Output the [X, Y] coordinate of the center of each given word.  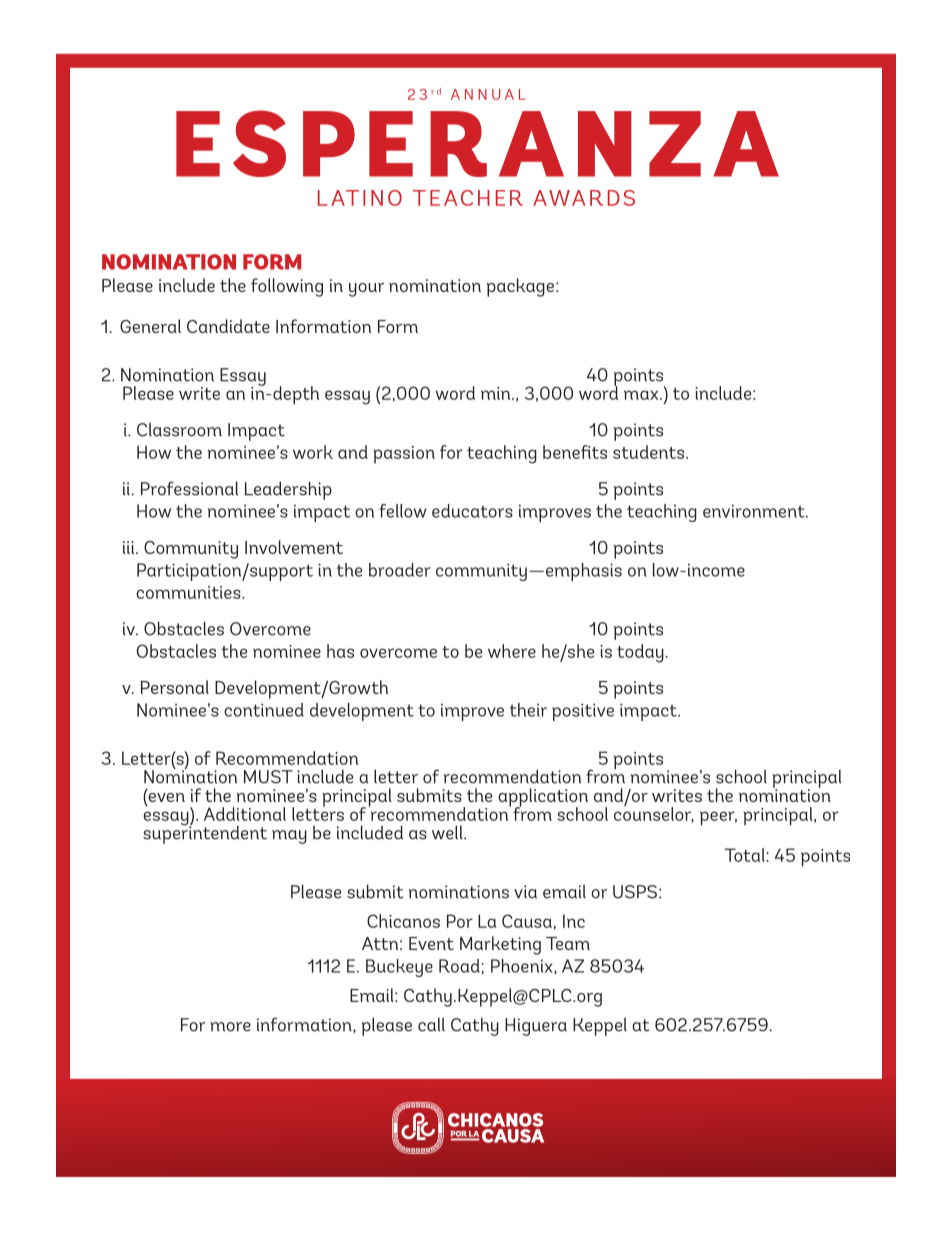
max [642, 395]
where [512, 651]
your [366, 290]
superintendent [205, 833]
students [650, 452]
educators [472, 511]
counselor [654, 814]
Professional [189, 488]
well [448, 832]
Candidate [228, 326]
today [640, 653]
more [230, 1027]
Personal [175, 687]
